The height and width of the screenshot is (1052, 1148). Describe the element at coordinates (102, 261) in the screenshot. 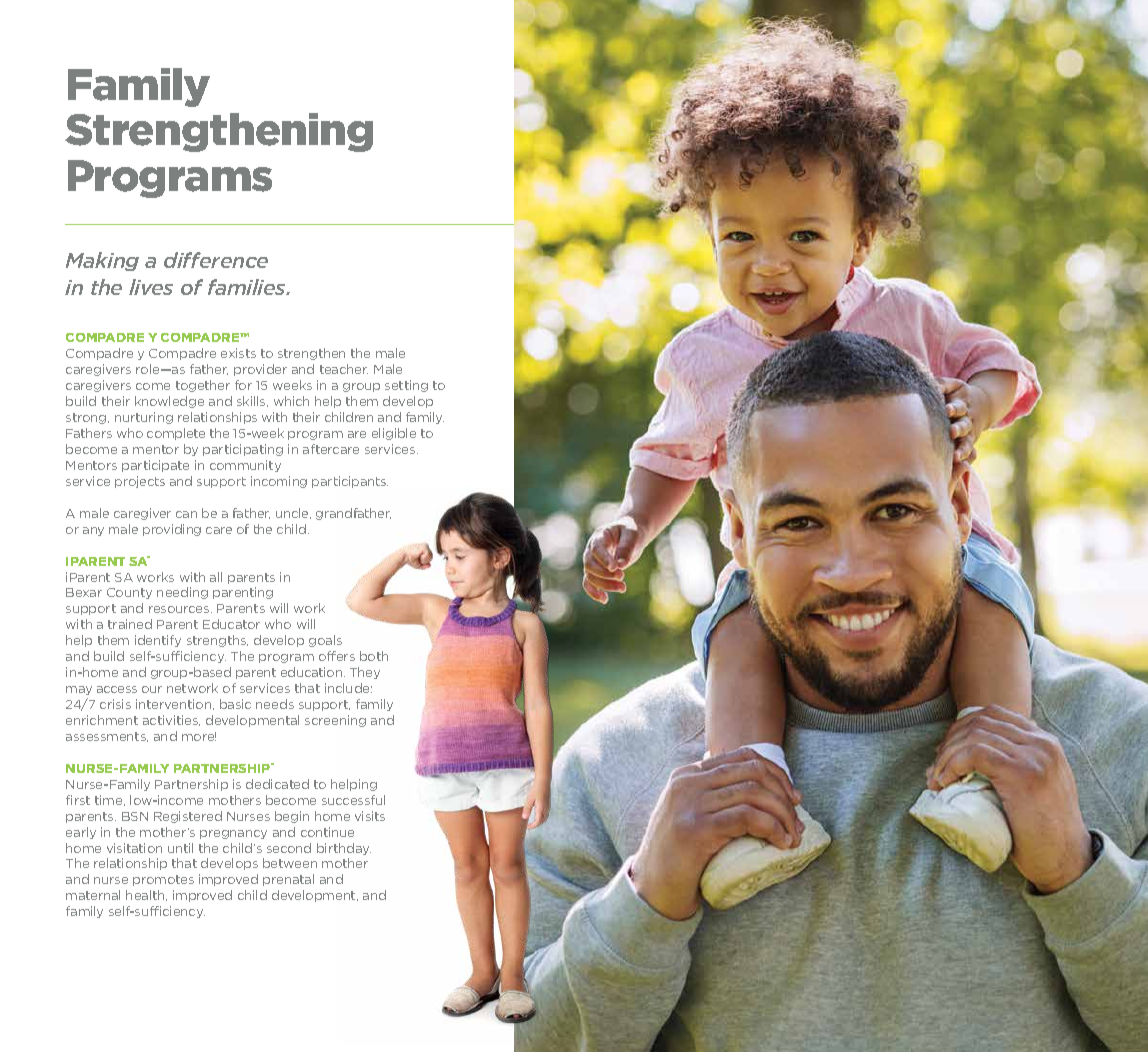

I see `Making` at that location.
